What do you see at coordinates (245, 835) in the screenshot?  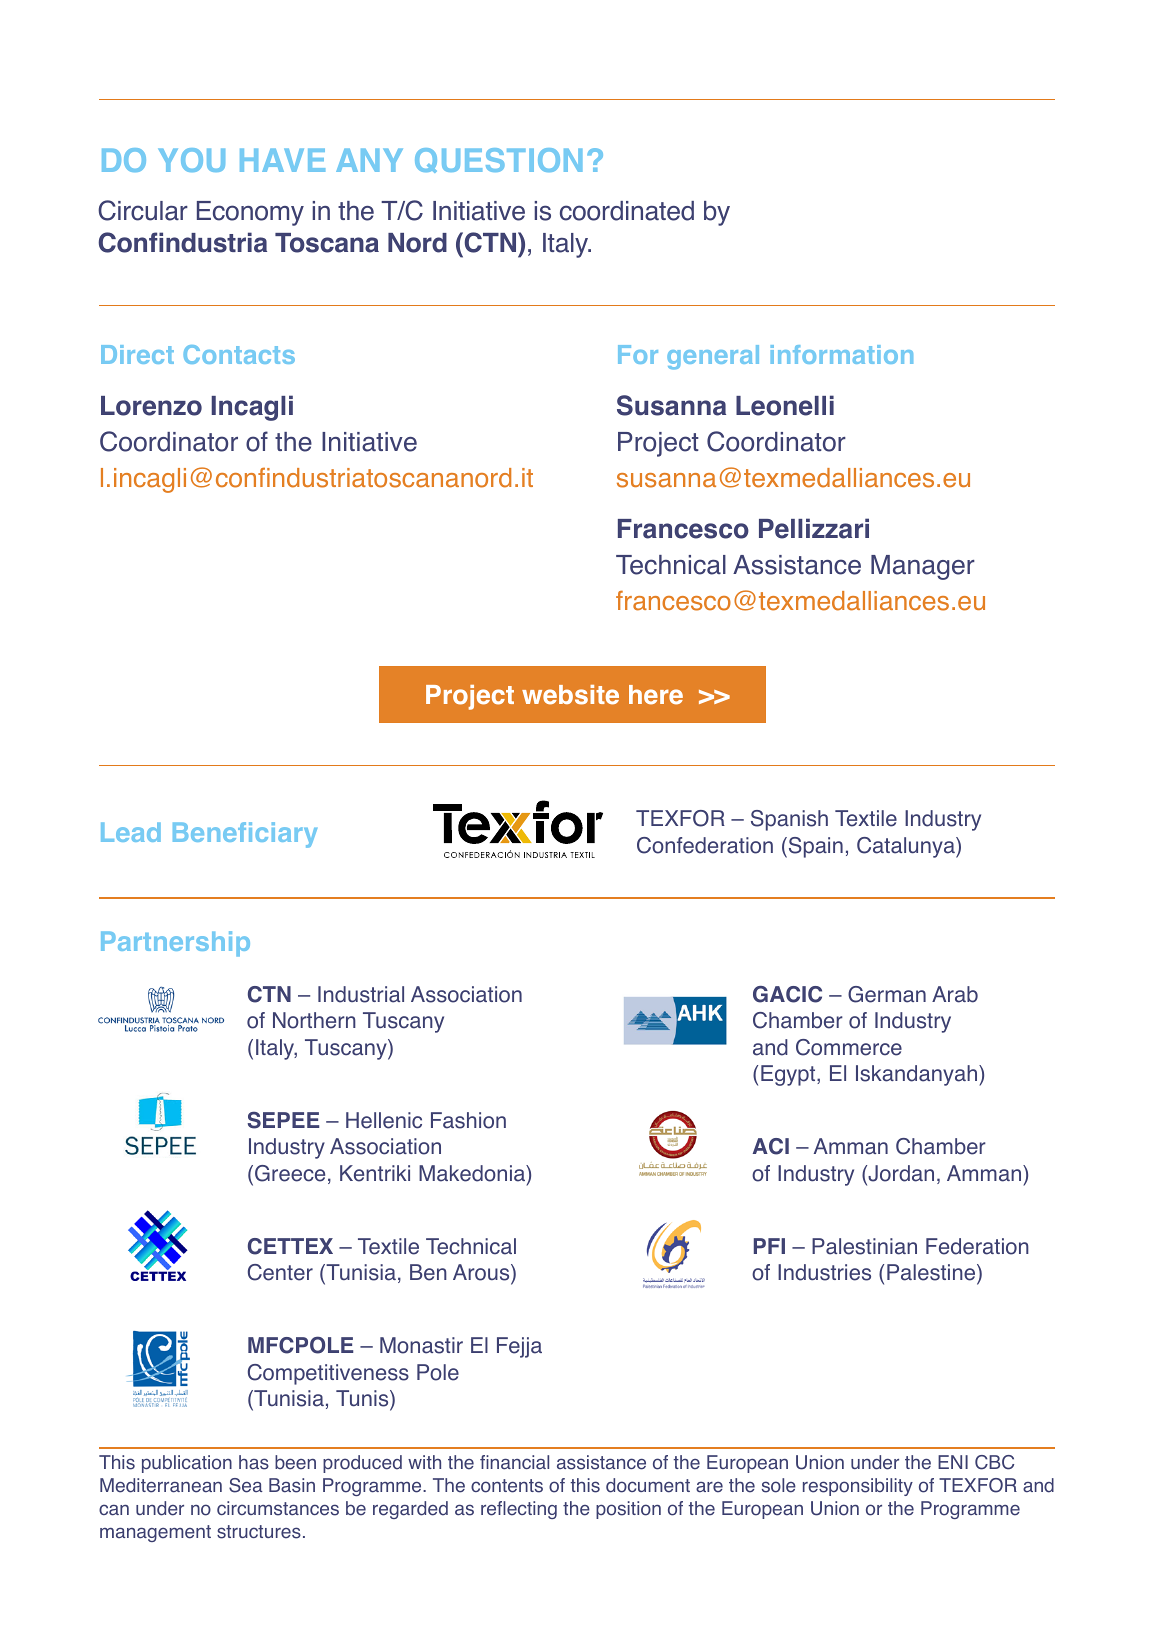 I see `Beneficiary` at bounding box center [245, 835].
